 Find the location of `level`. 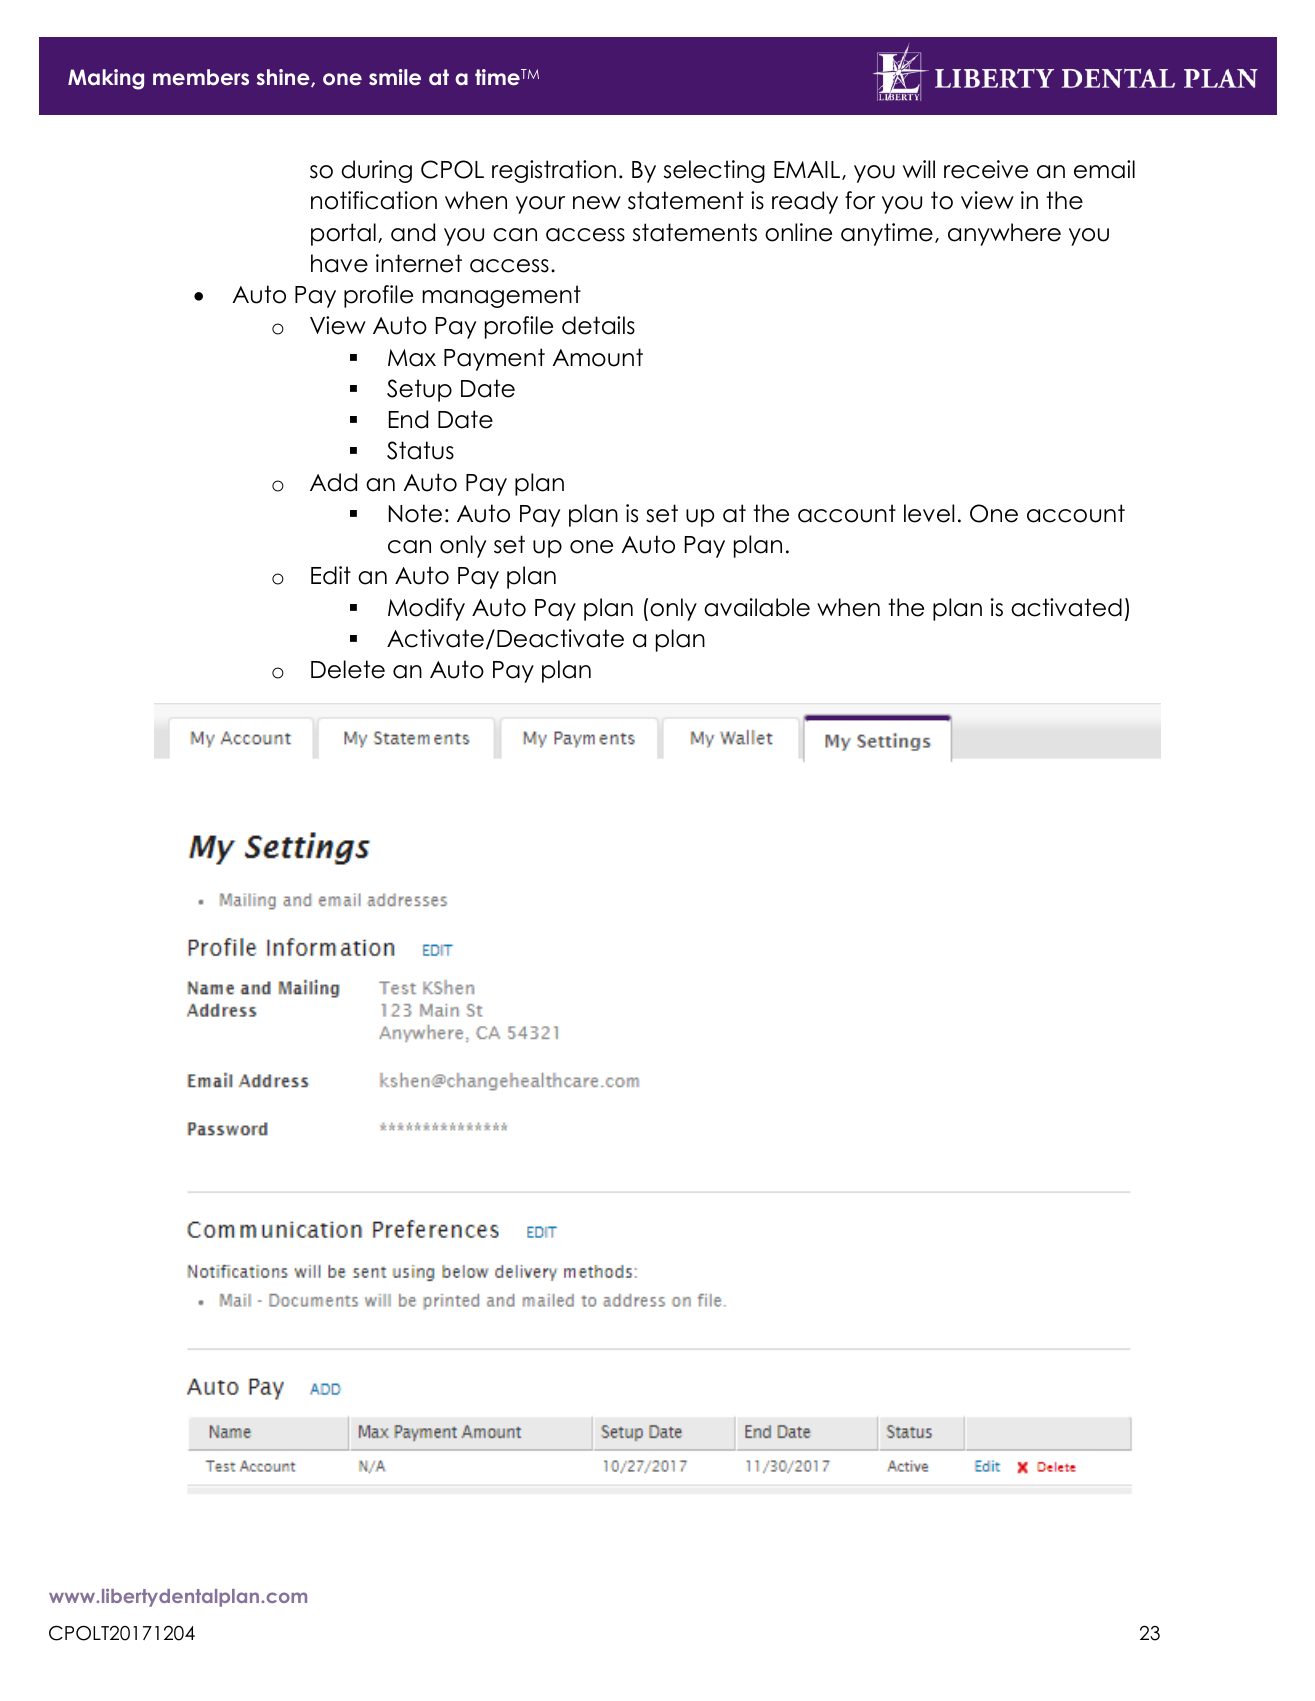

level is located at coordinates (929, 513).
